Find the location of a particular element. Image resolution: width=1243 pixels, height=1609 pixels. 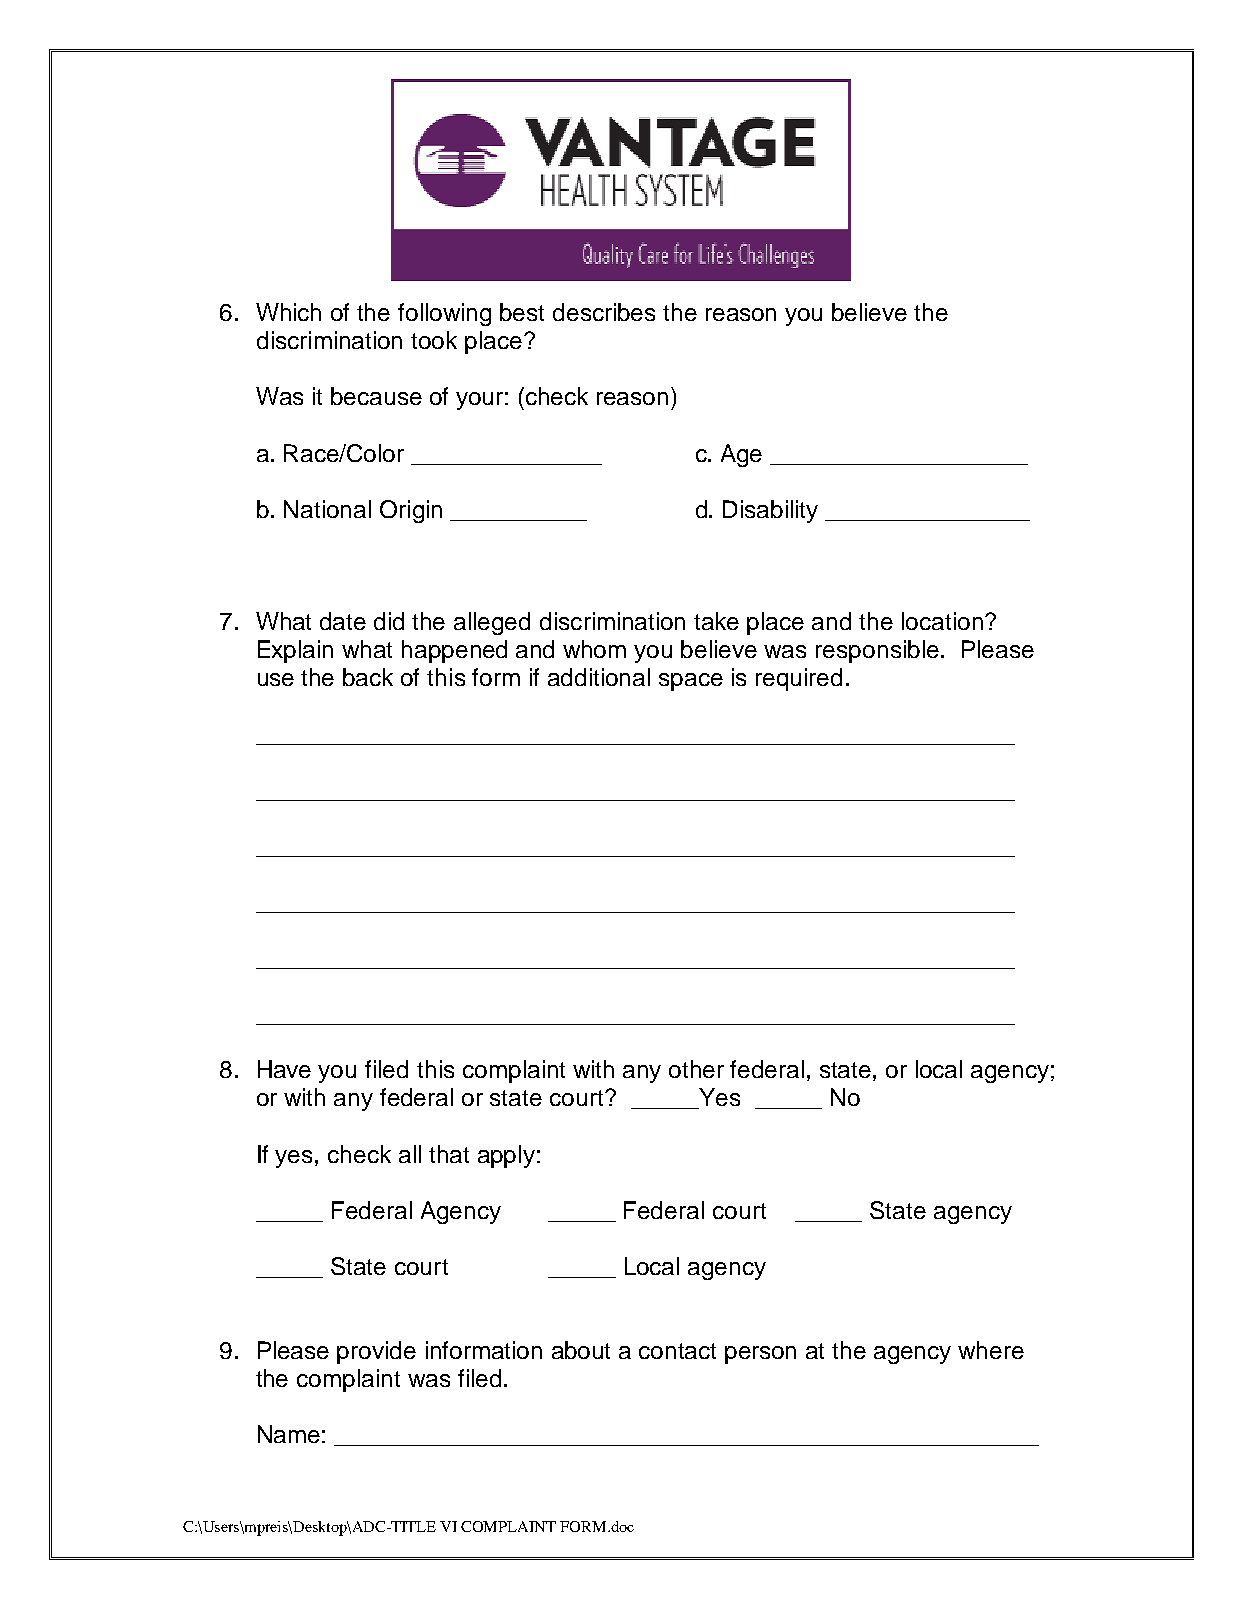

apply is located at coordinates (506, 1156).
